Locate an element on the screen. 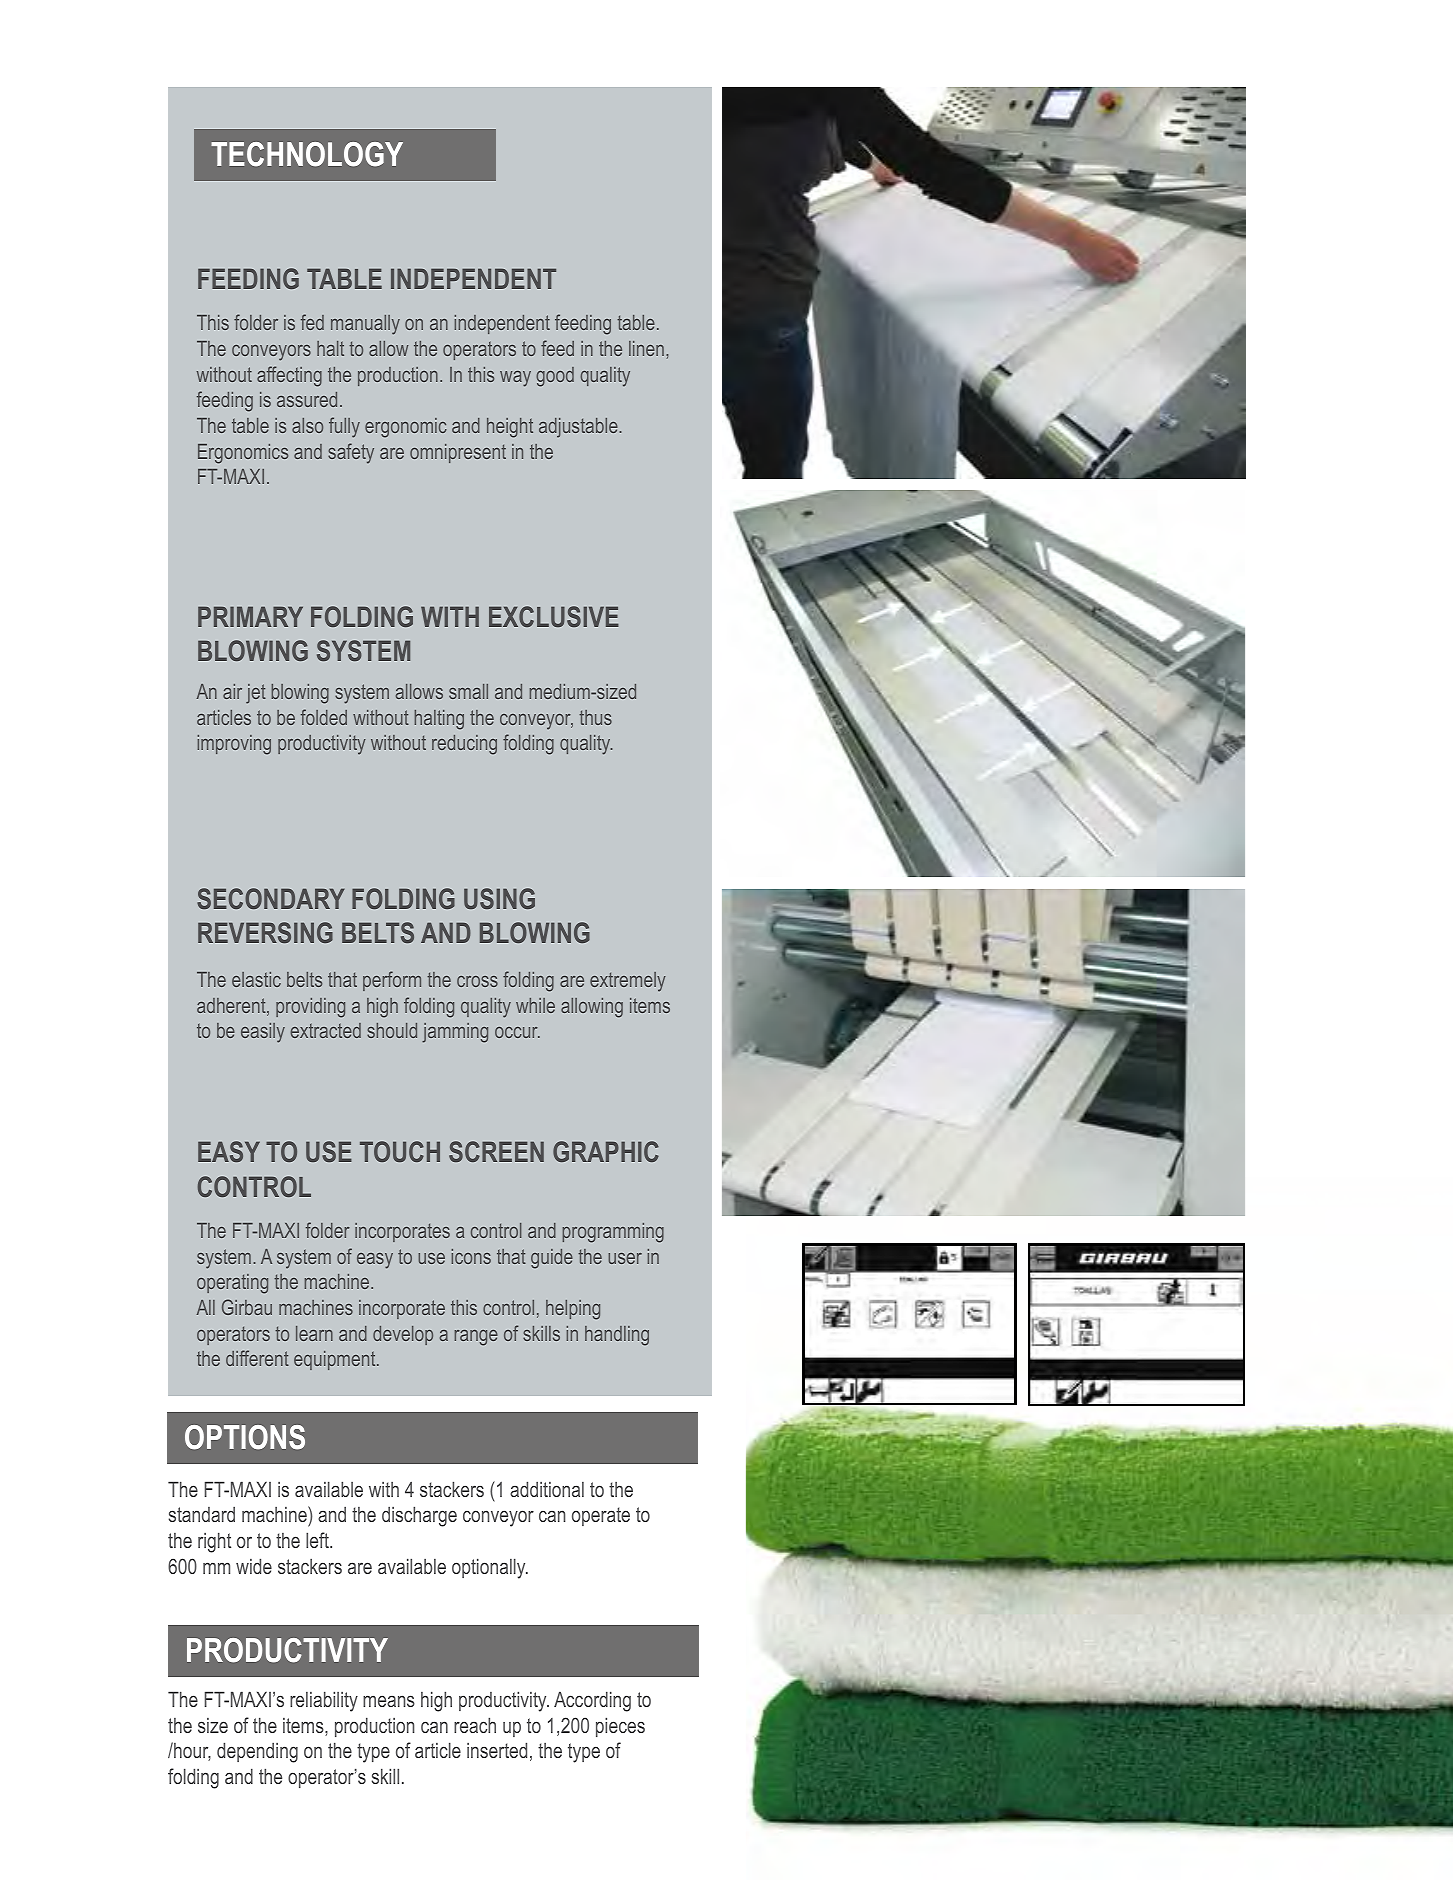 Image resolution: width=1453 pixels, height=1880 pixels. TOUCH is located at coordinates (400, 1151).
